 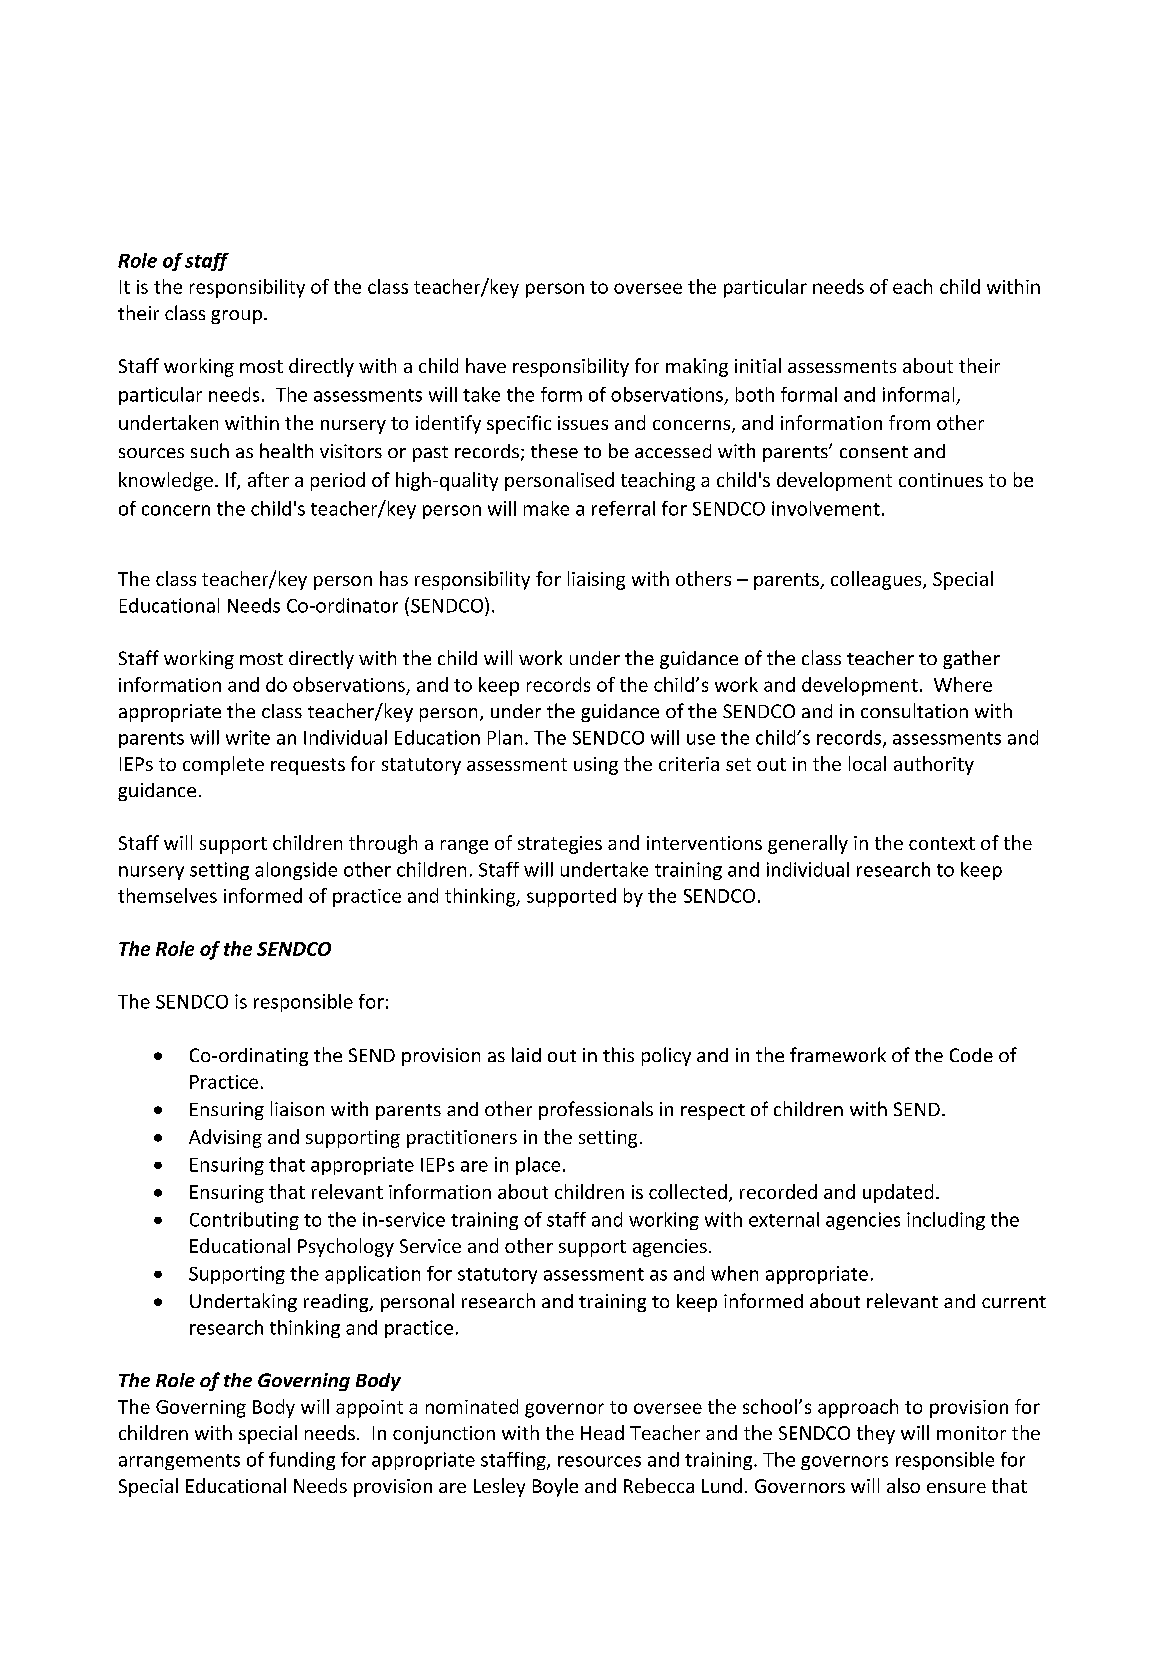 I want to click on alongside, so click(x=296, y=871).
